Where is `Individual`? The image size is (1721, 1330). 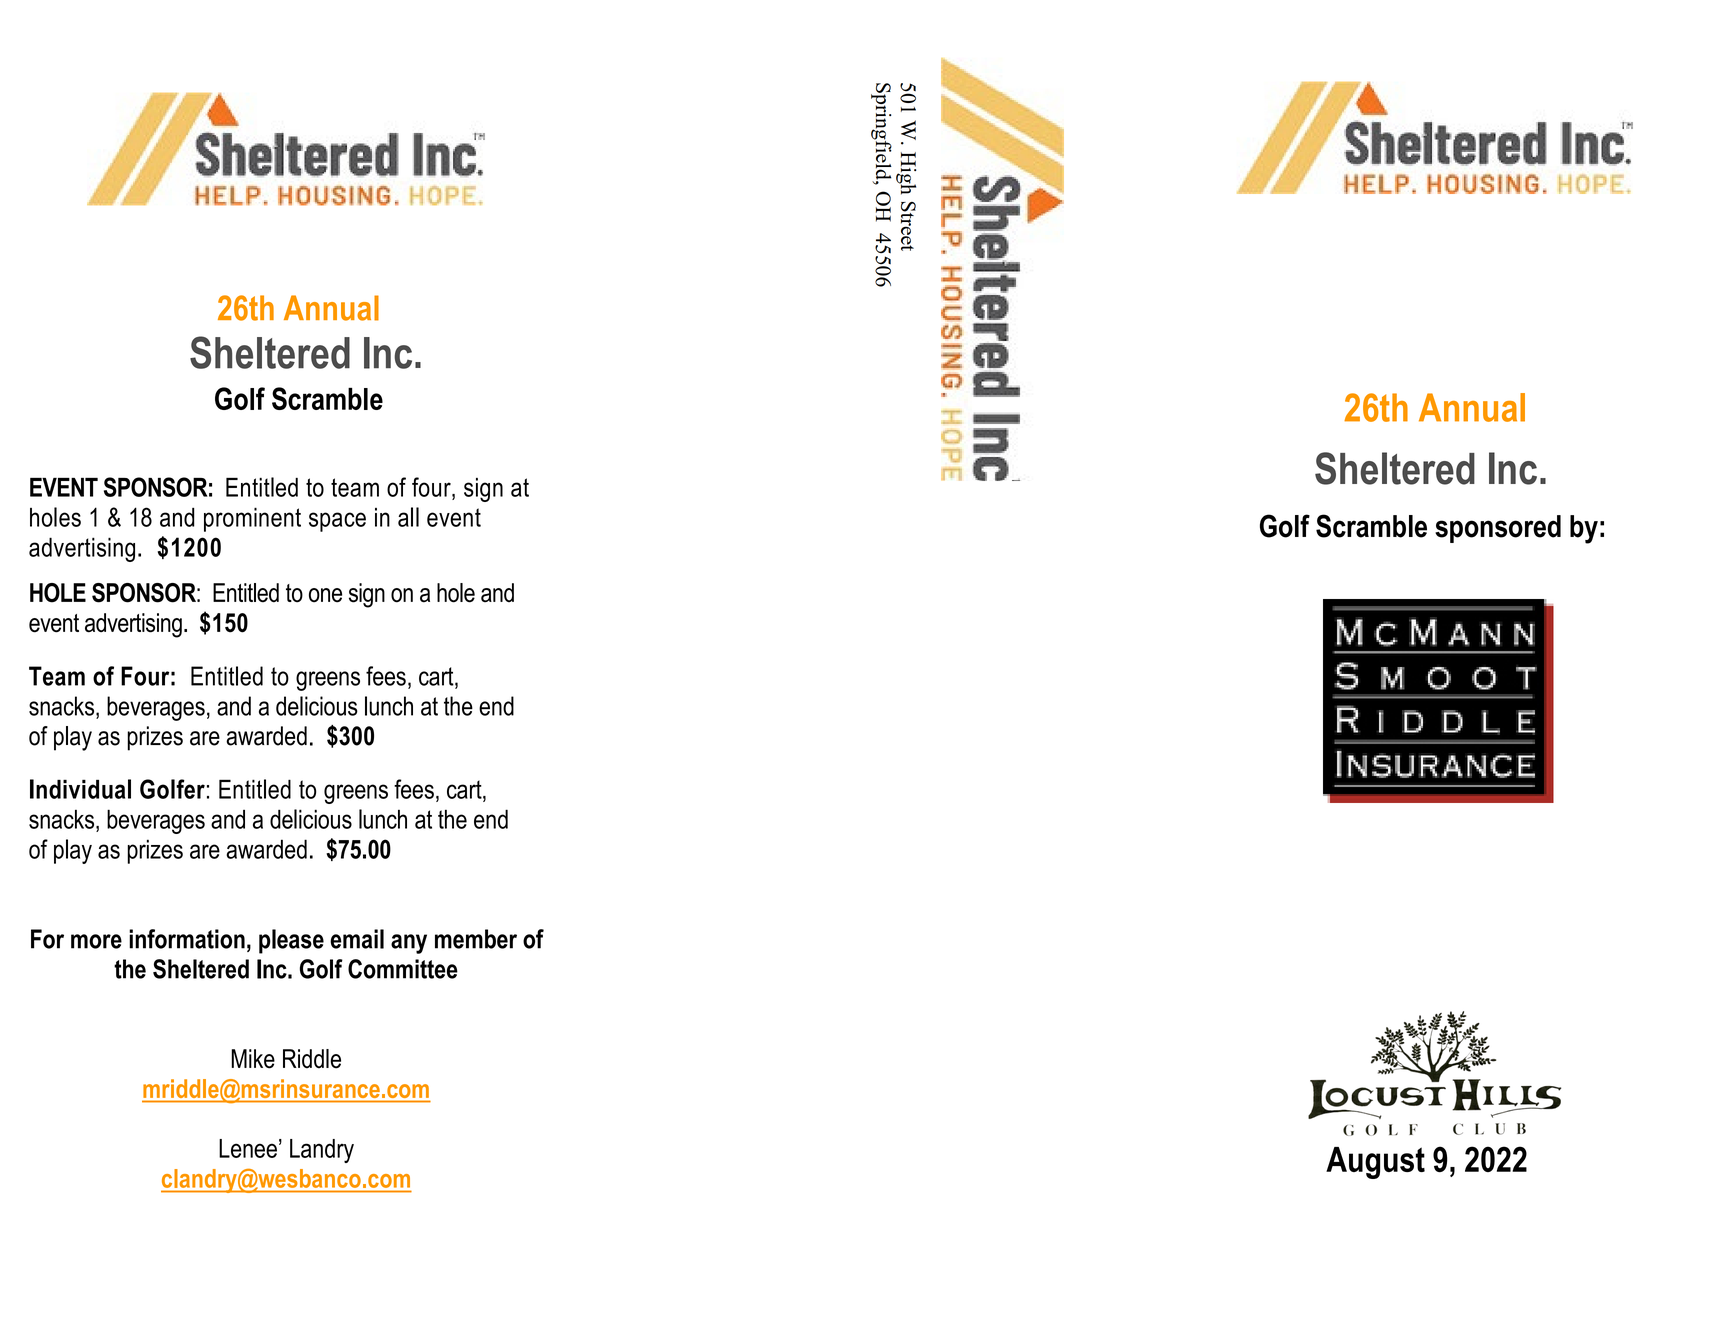 Individual is located at coordinates (80, 789).
